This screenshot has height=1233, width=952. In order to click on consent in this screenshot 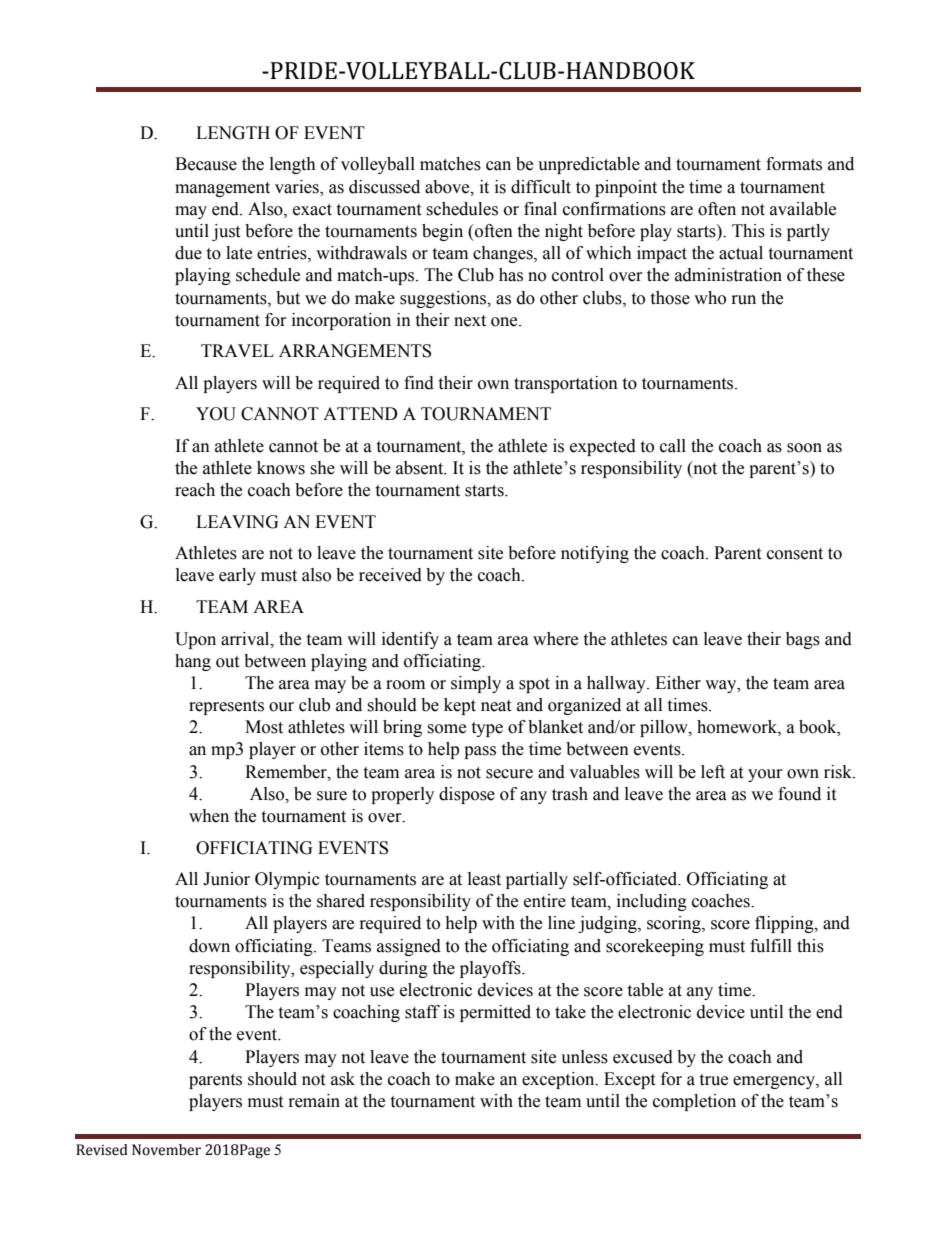, I will do `click(795, 554)`.
